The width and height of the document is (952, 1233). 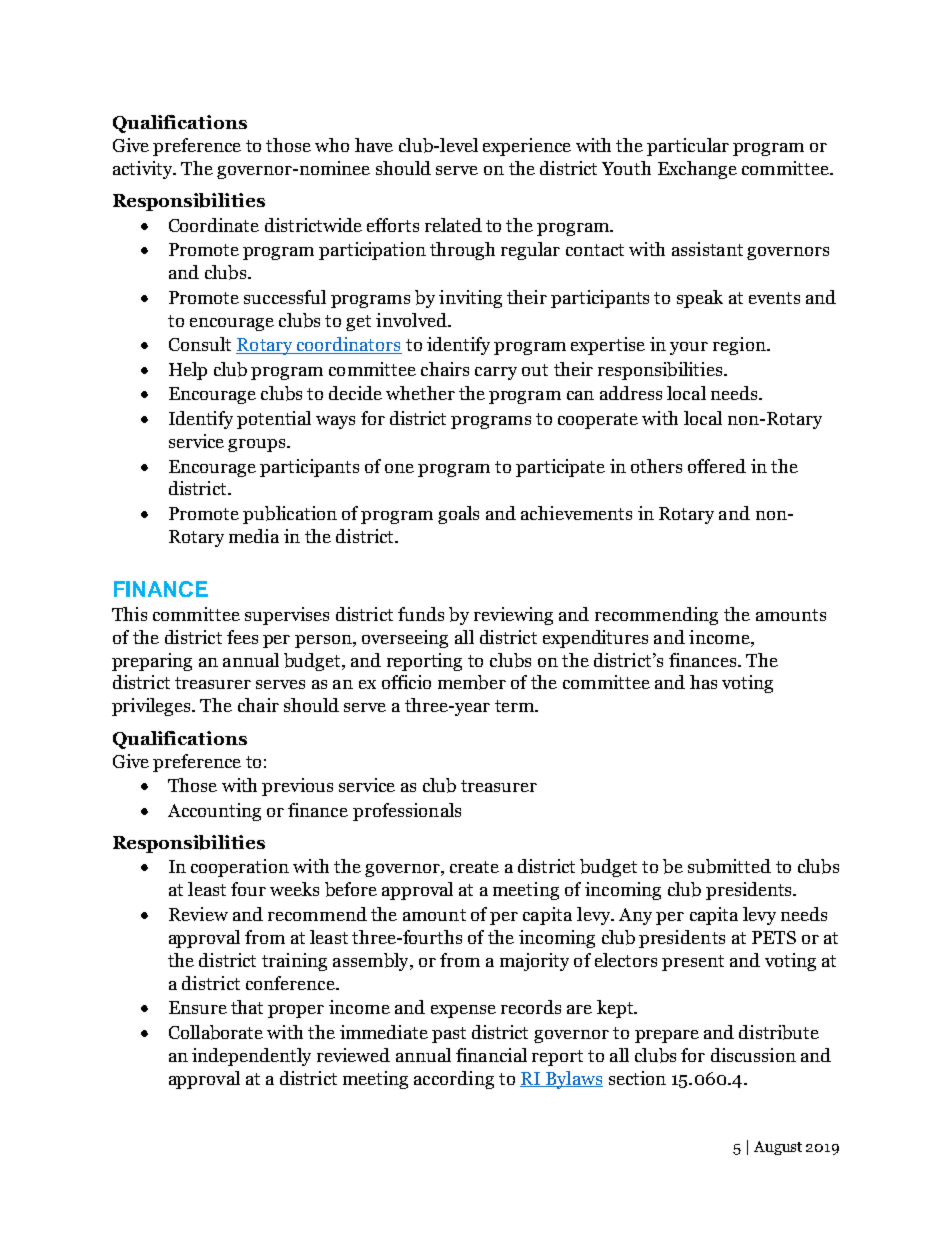 I want to click on related, so click(x=453, y=225).
